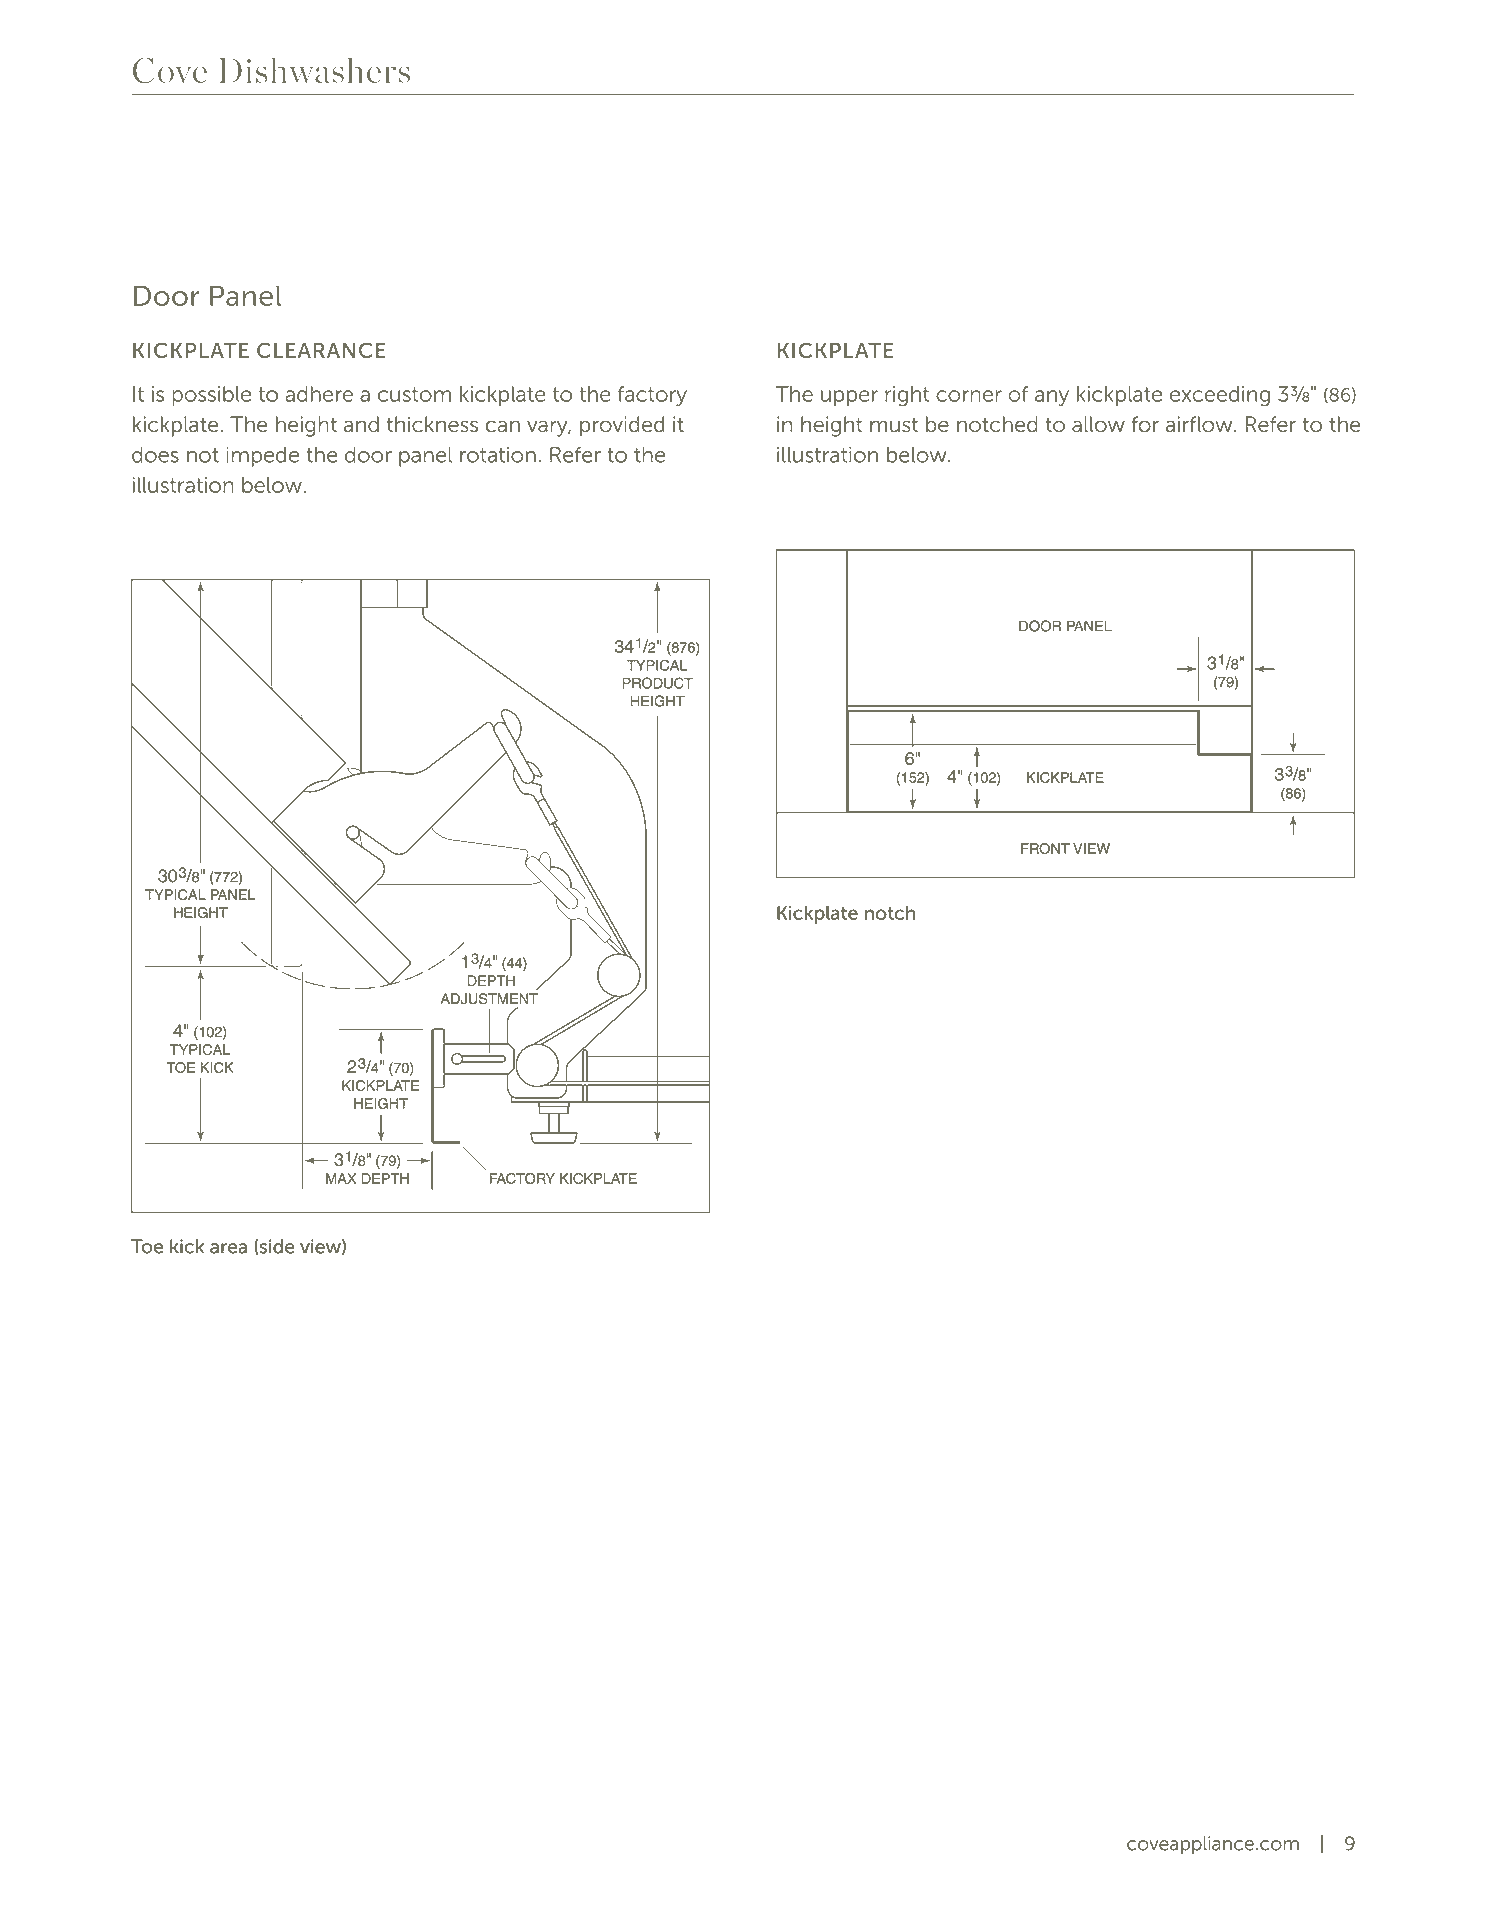 This document has width=1486, height=1923. I want to click on upper, so click(849, 398).
